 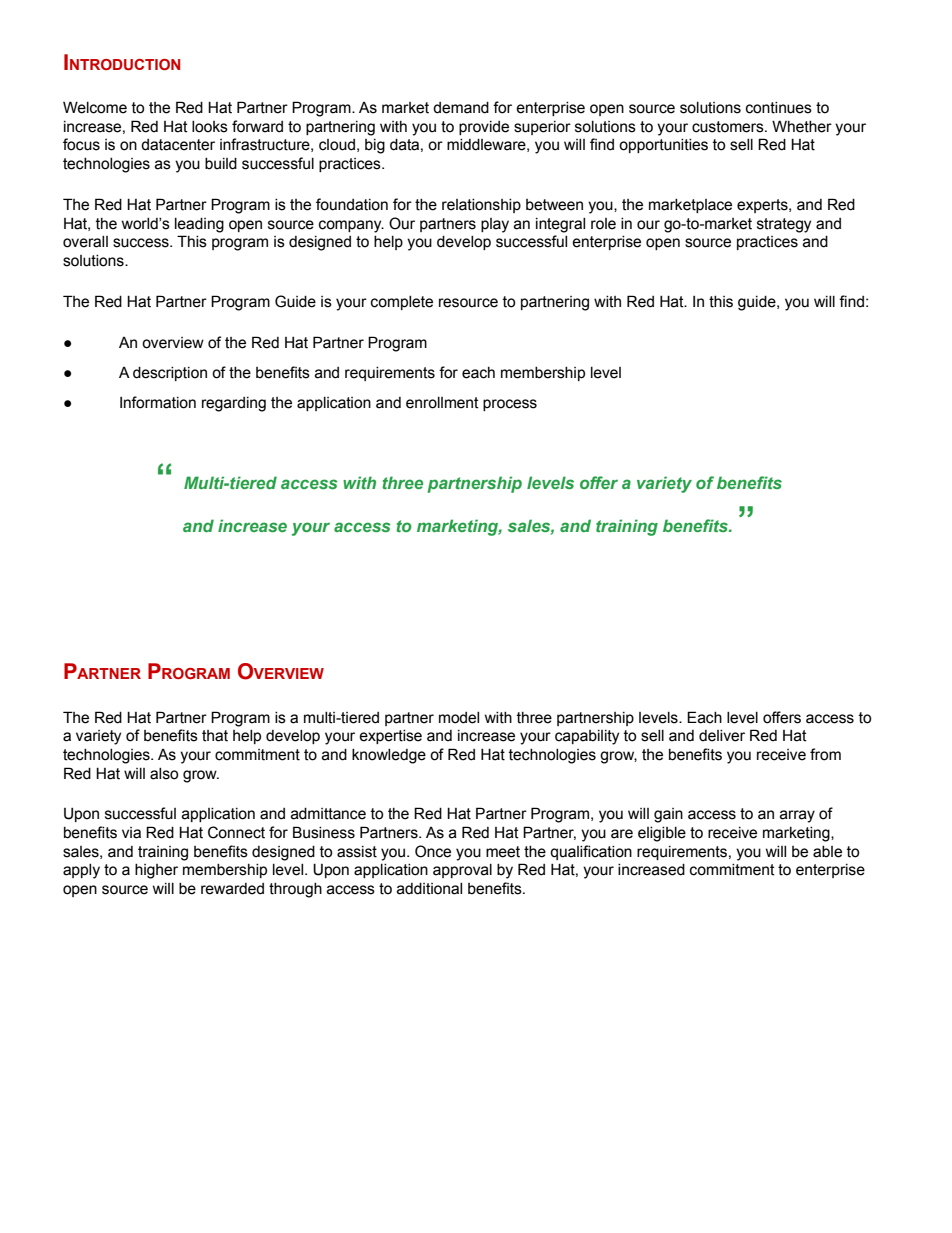 What do you see at coordinates (215, 736) in the screenshot?
I see `that` at bounding box center [215, 736].
